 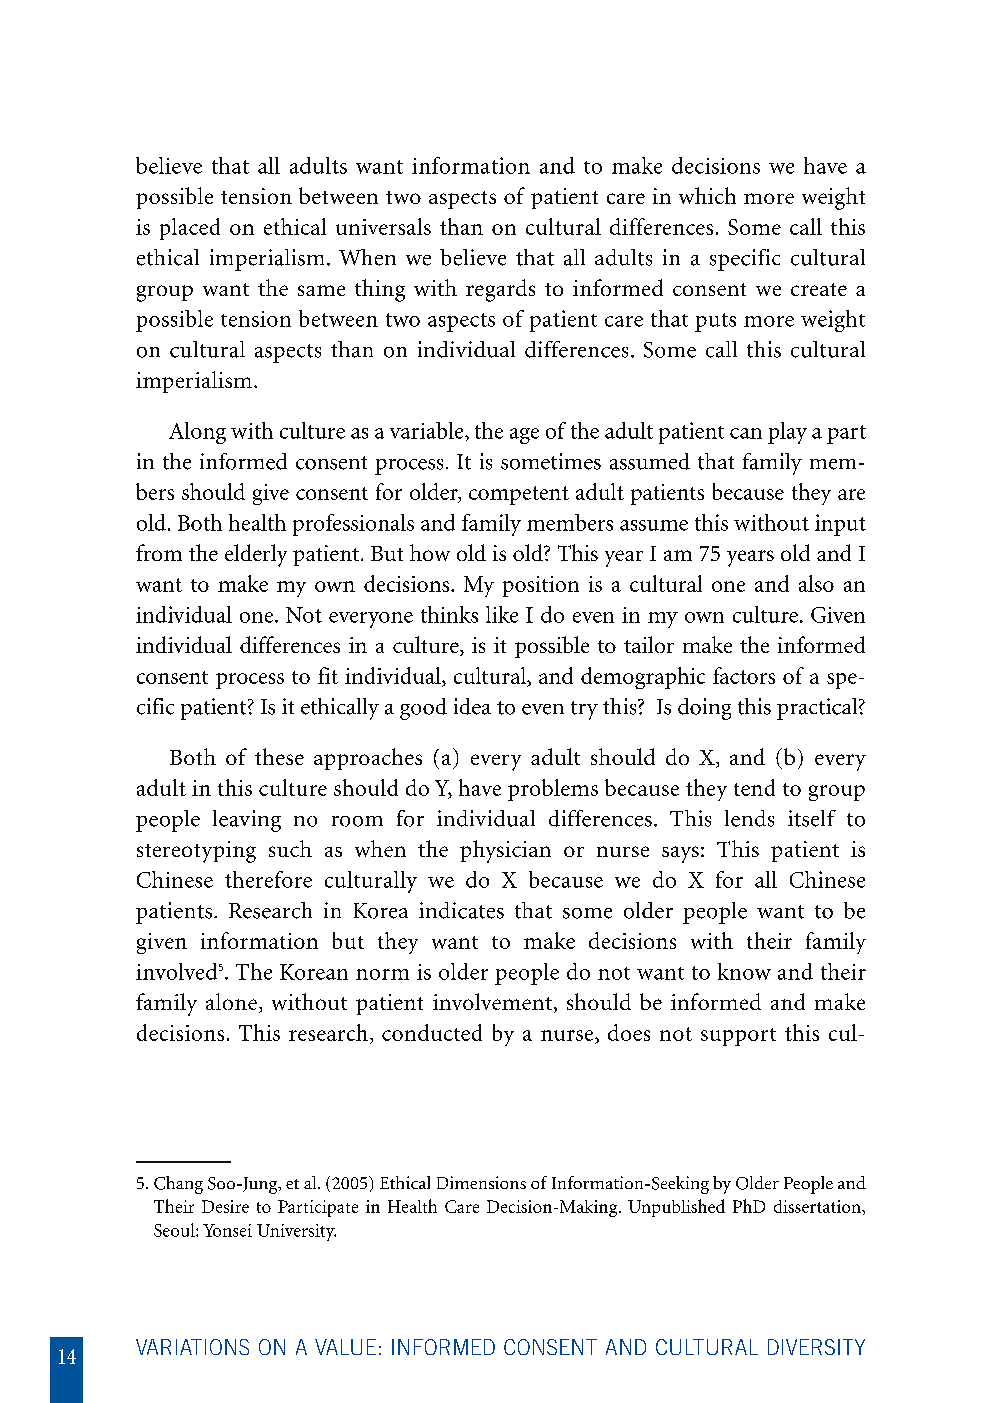 I want to click on problems, so click(x=553, y=790).
